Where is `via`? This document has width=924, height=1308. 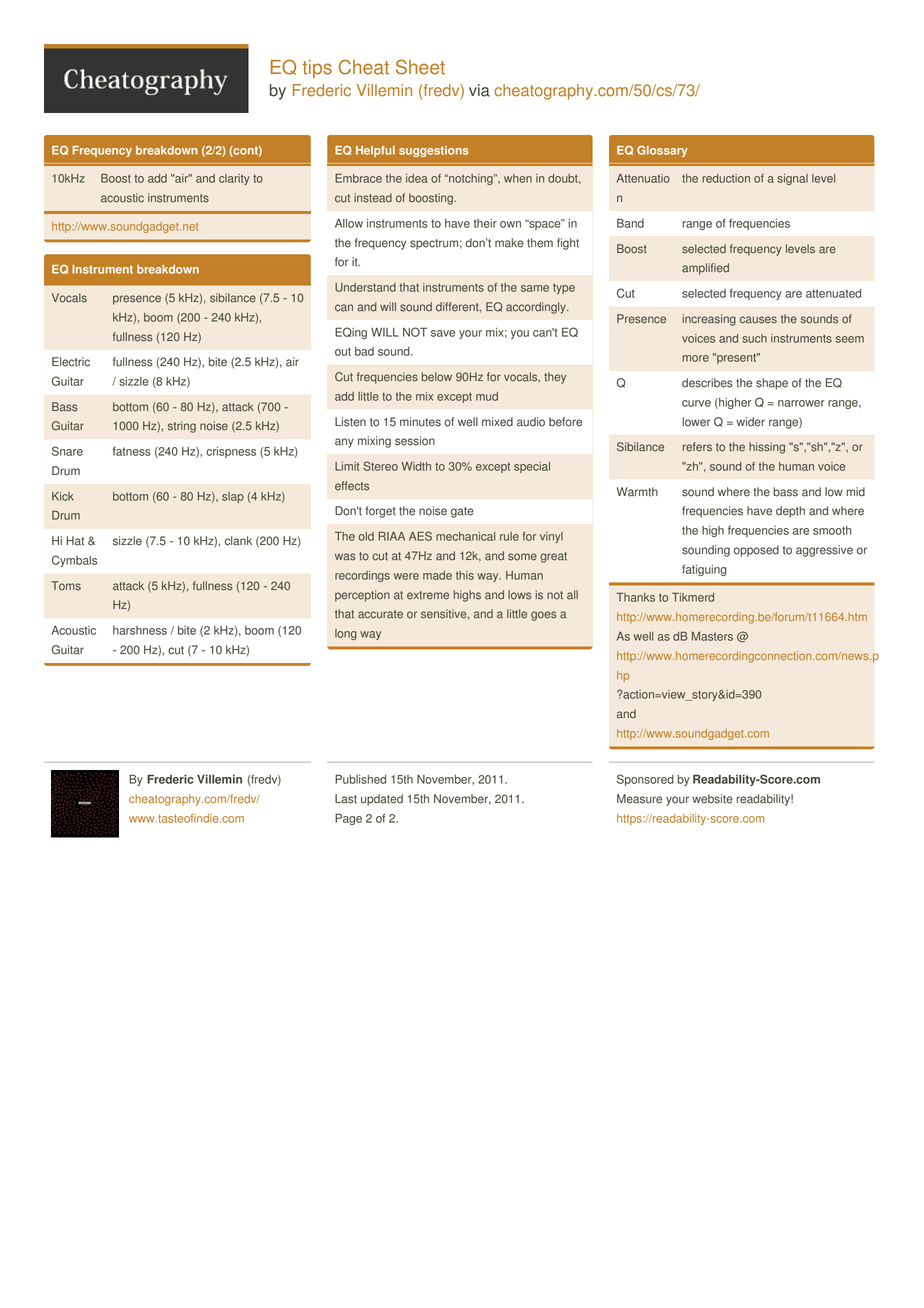
via is located at coordinates (479, 90).
